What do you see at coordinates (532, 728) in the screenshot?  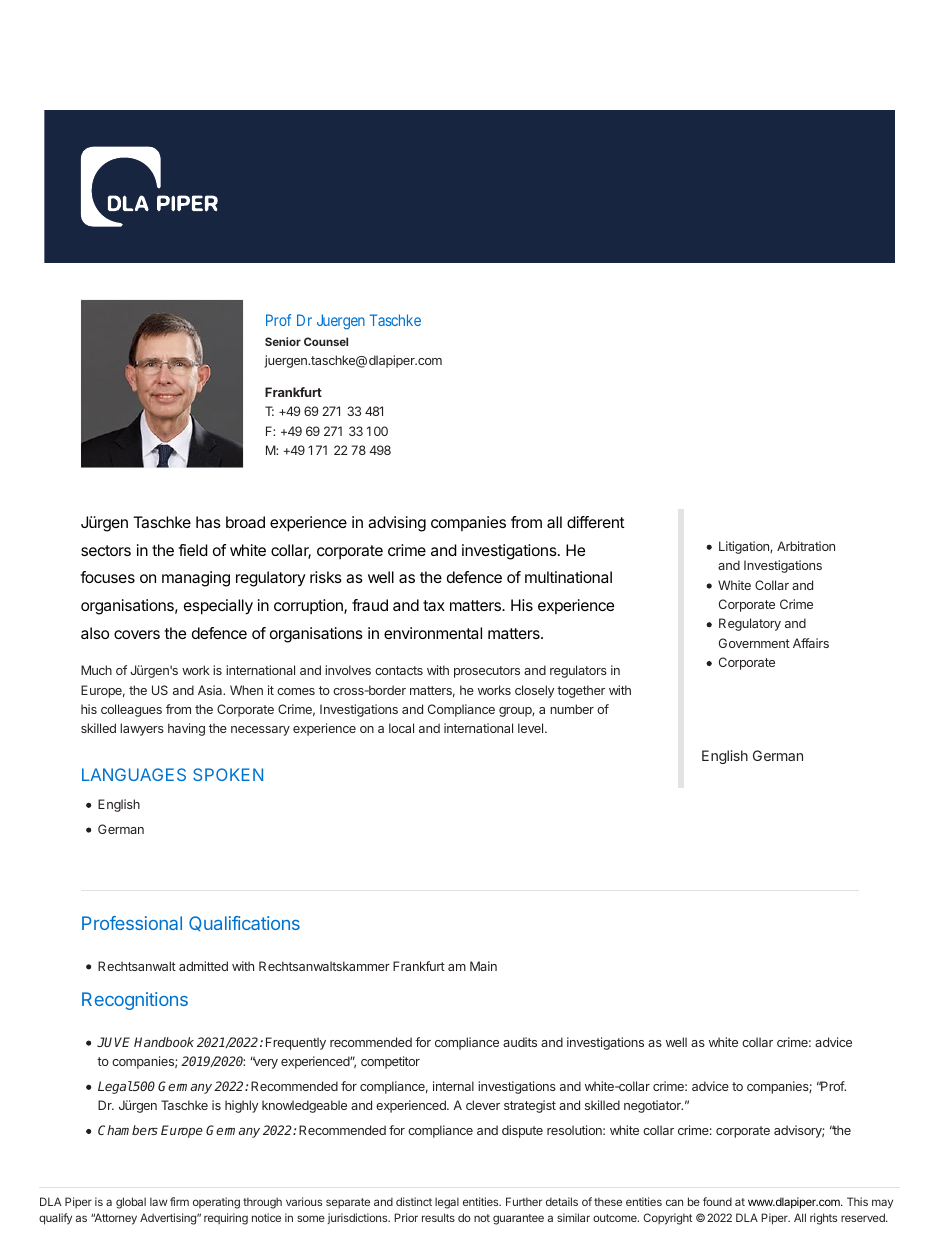 I see `level` at bounding box center [532, 728].
